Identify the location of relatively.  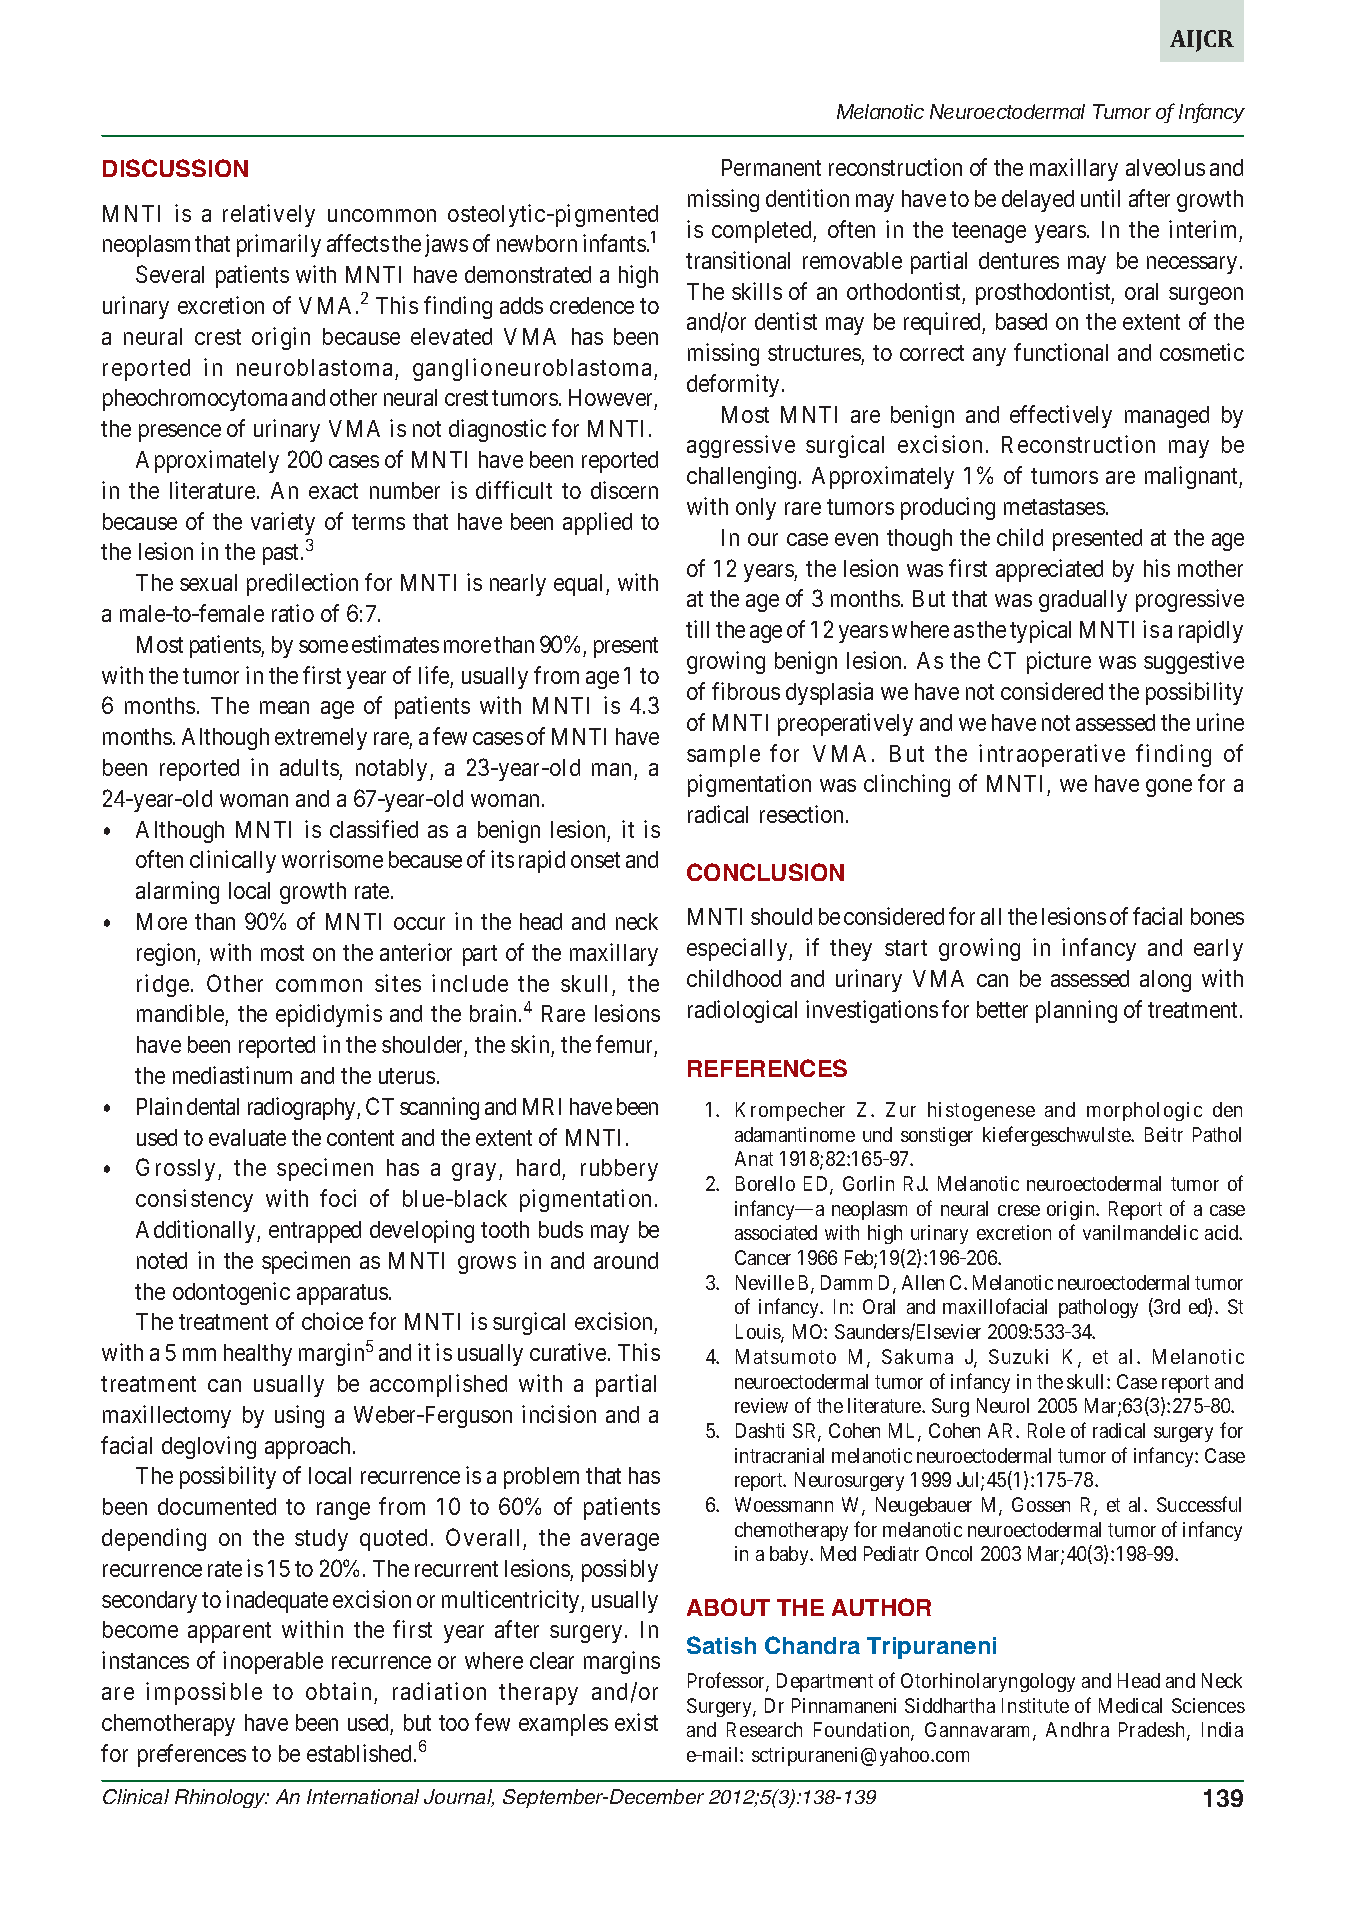
(269, 215).
